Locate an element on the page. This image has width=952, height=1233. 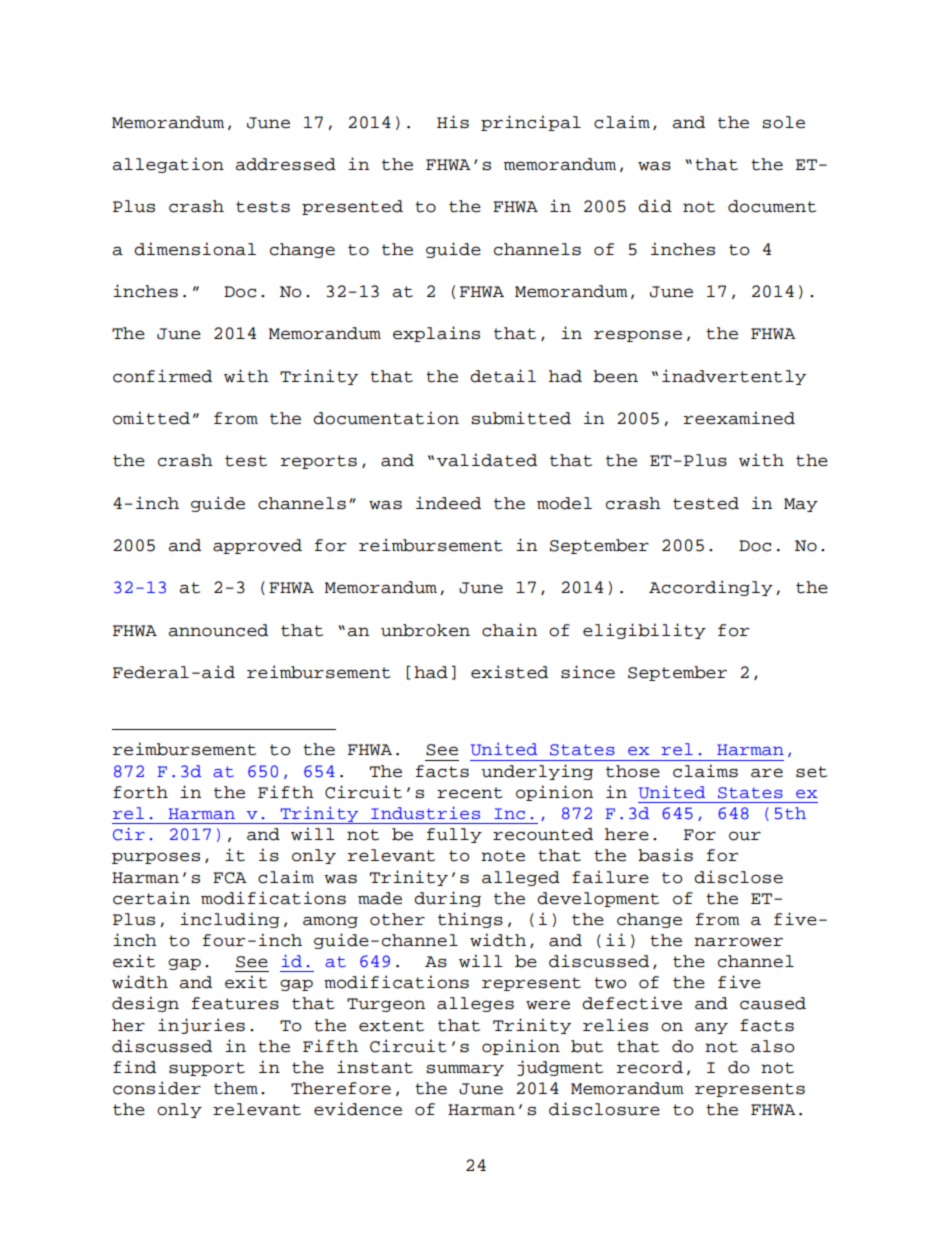
inadvertently is located at coordinates (734, 377).
